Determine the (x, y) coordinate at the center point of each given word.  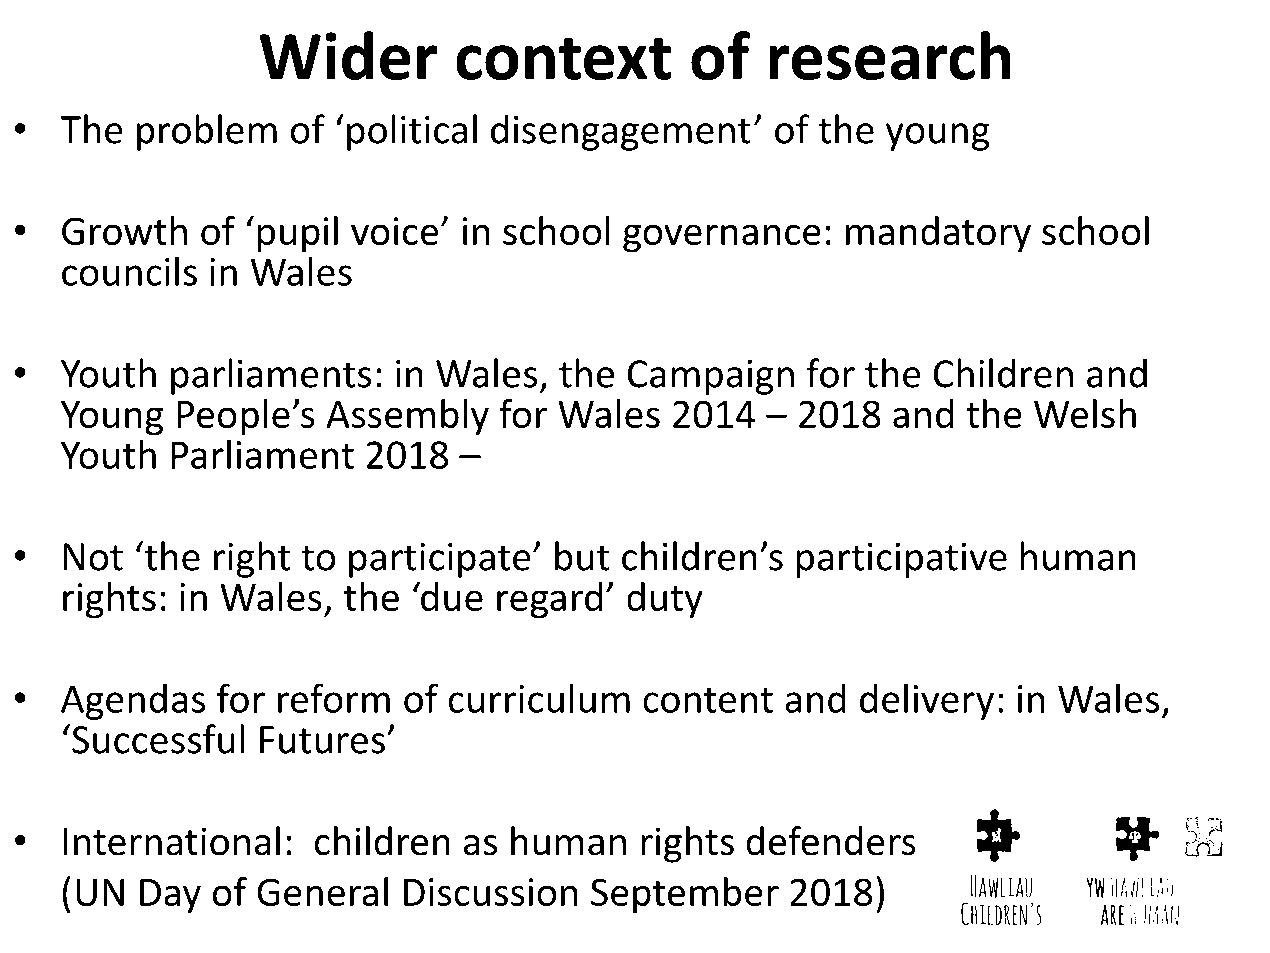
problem (207, 132)
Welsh (1085, 413)
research (889, 55)
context (563, 59)
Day (170, 896)
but (582, 556)
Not (93, 557)
